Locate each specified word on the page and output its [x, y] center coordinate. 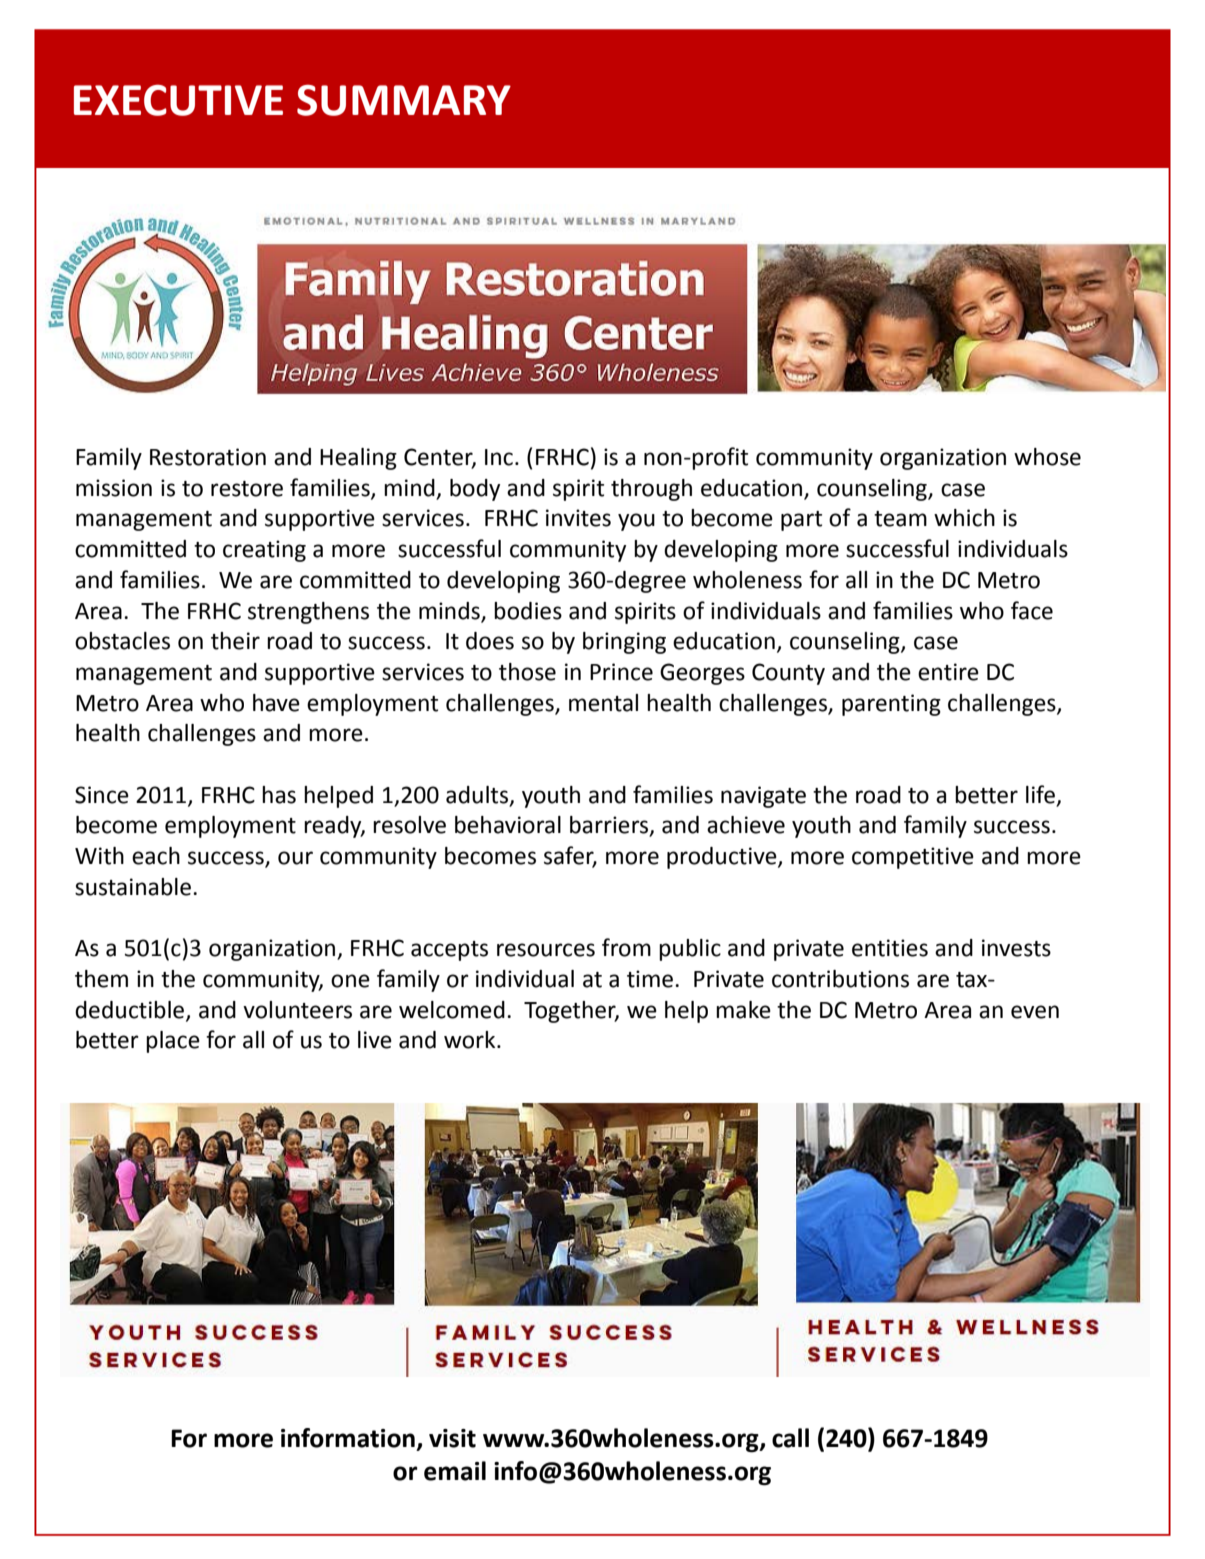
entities [890, 948]
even [1035, 1012]
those [527, 672]
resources [546, 950]
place [173, 1042]
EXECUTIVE [178, 100]
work [471, 1040]
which [964, 518]
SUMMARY [404, 100]
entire [948, 672]
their [235, 641]
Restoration [208, 457]
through [651, 490]
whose [1047, 457]
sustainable [133, 887]
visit [452, 1438]
